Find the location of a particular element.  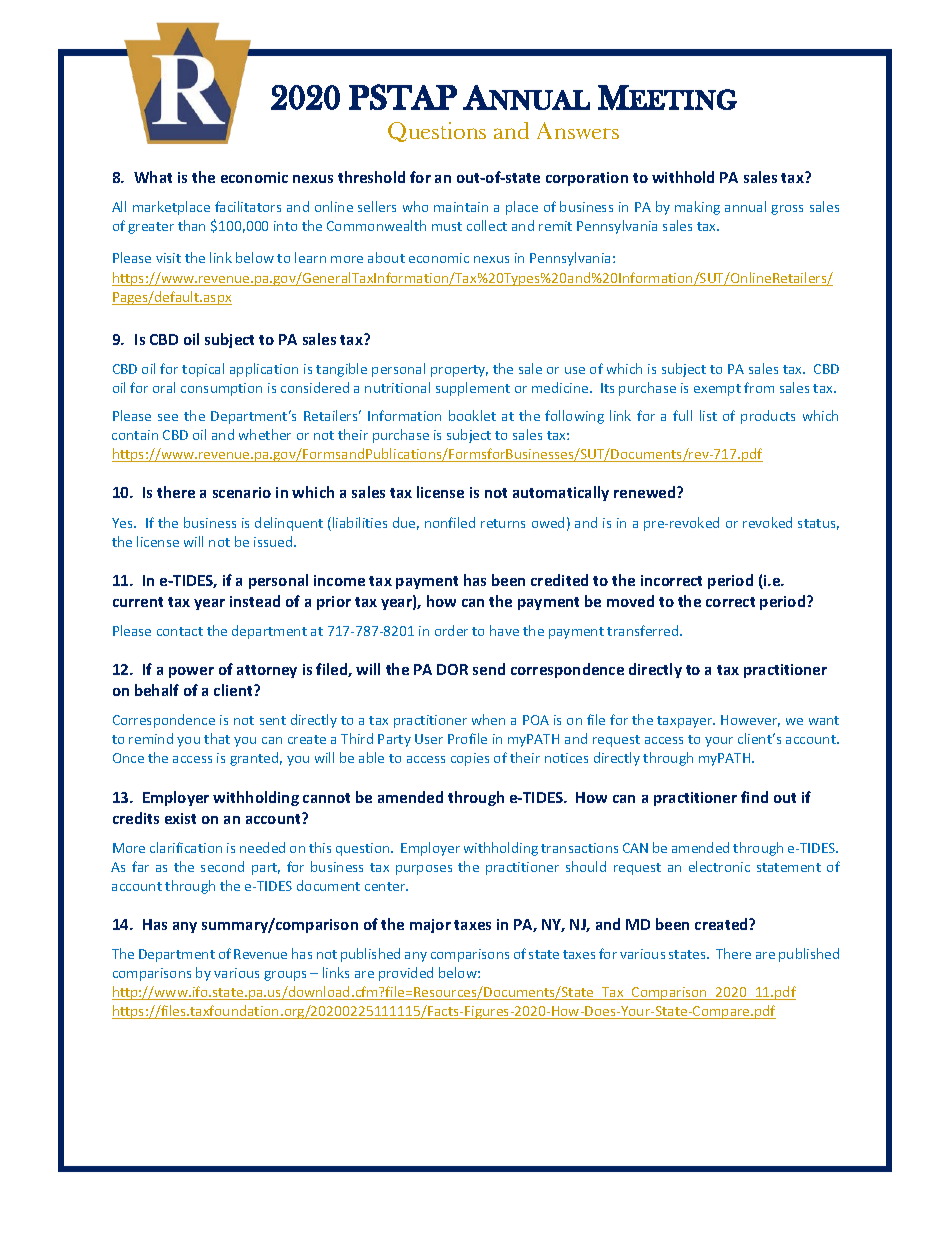

from is located at coordinates (759, 387).
